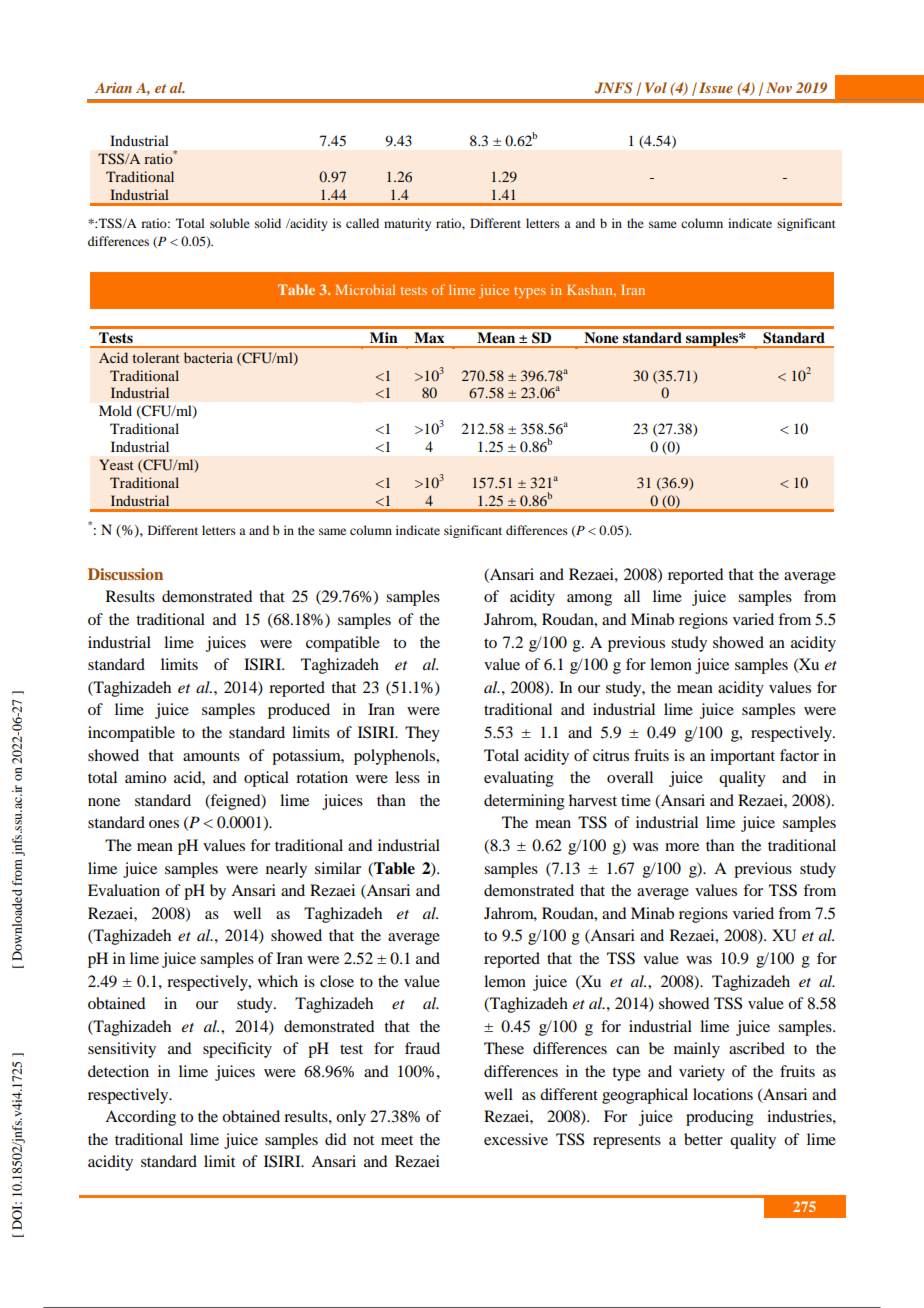  What do you see at coordinates (113, 87) in the image?
I see `Arian` at bounding box center [113, 87].
